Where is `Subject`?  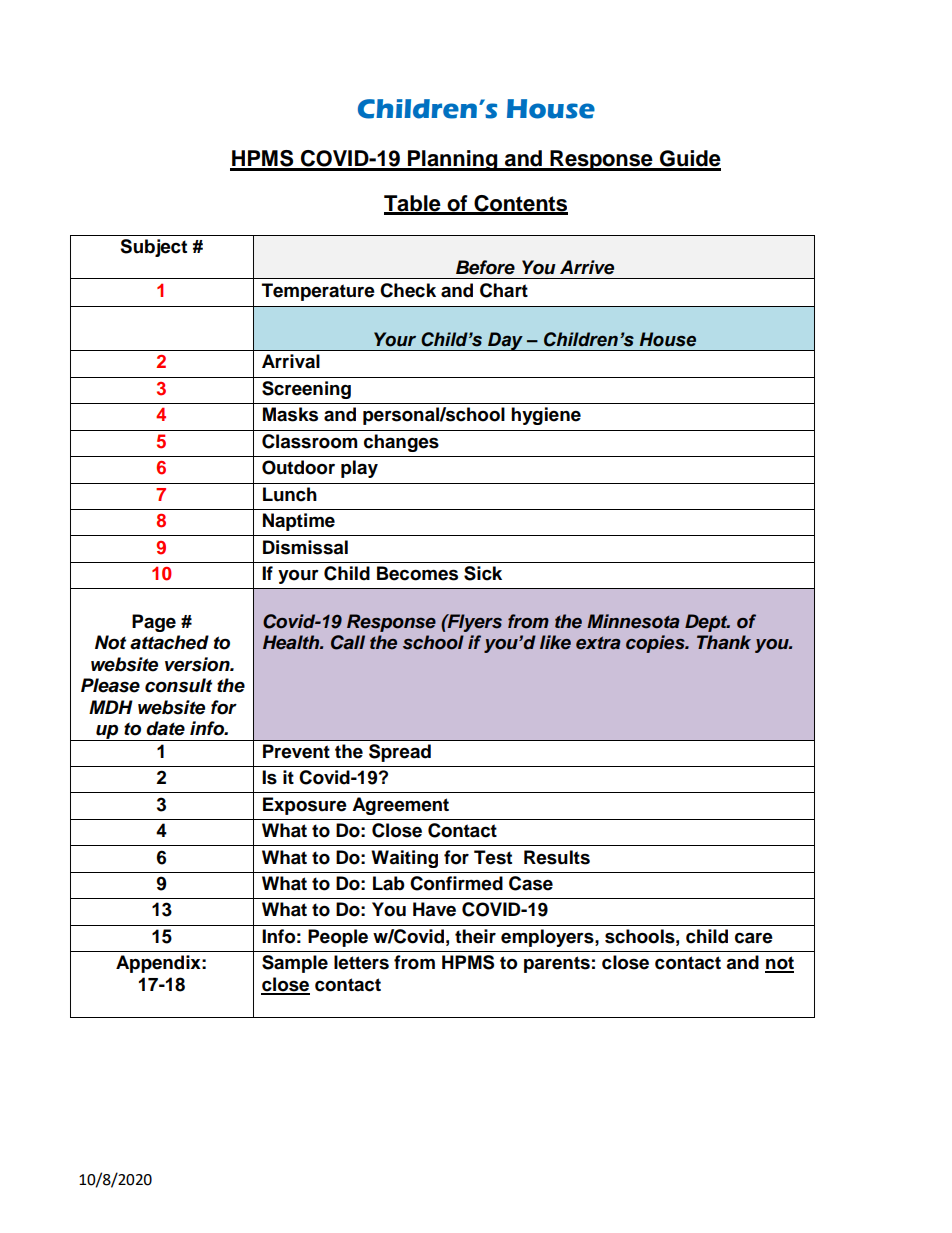 Subject is located at coordinates (153, 248).
